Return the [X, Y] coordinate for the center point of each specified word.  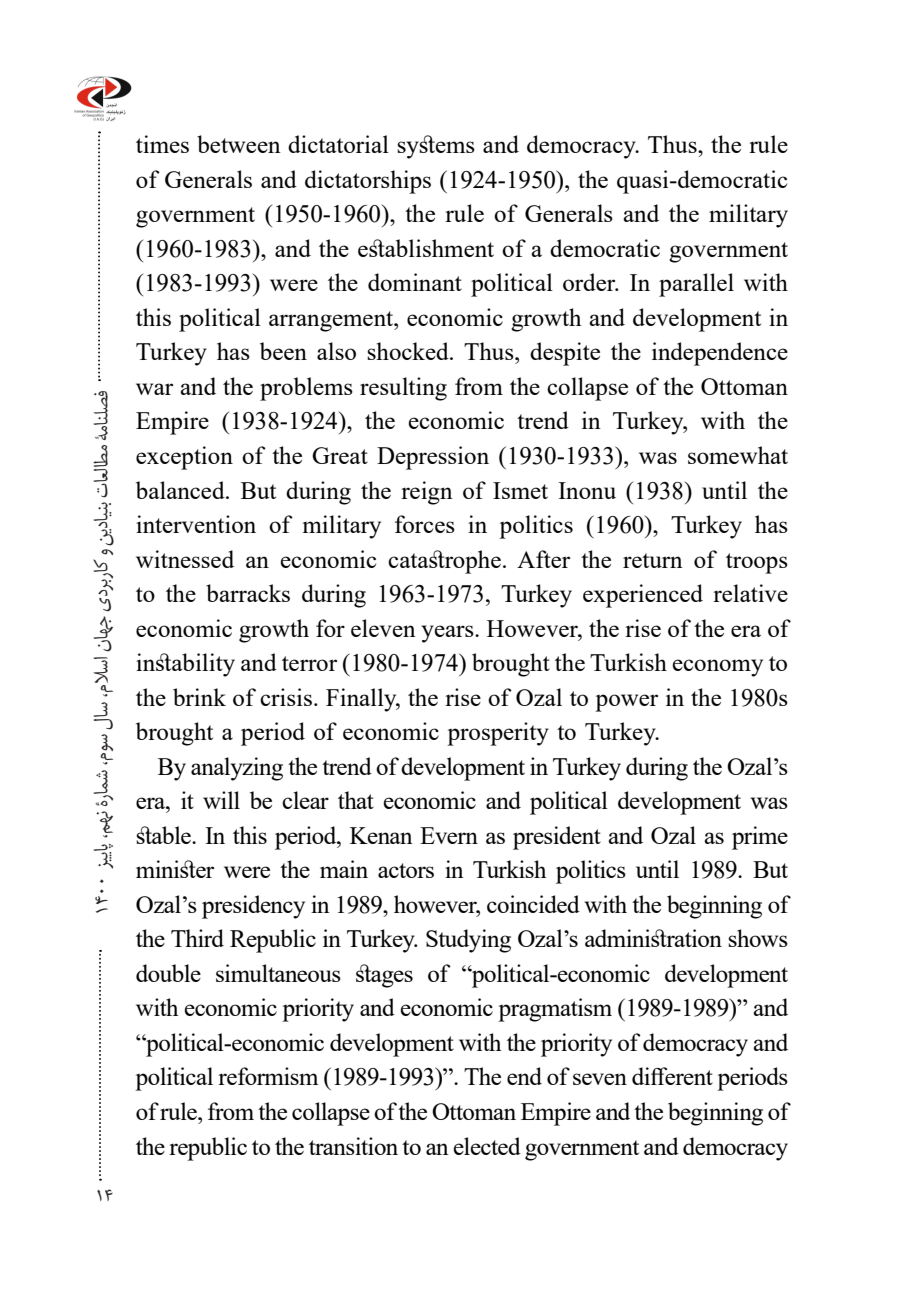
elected [487, 1146]
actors [406, 870]
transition [353, 1146]
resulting [403, 389]
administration [653, 938]
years [449, 634]
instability [185, 665]
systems [436, 147]
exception [184, 458]
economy [717, 668]
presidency [253, 907]
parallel [696, 285]
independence [720, 354]
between [239, 144]
